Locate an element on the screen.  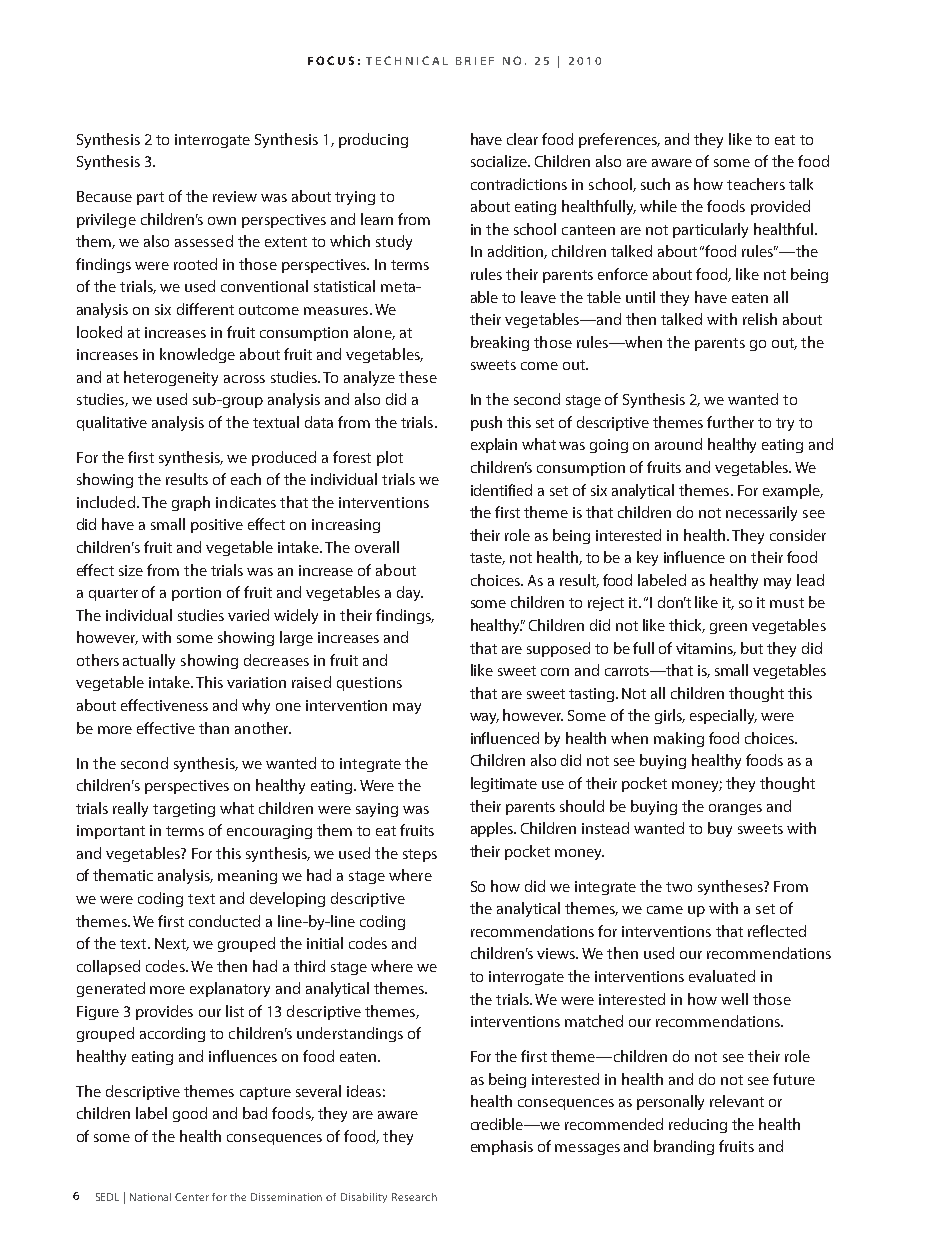
breaking is located at coordinates (500, 343).
